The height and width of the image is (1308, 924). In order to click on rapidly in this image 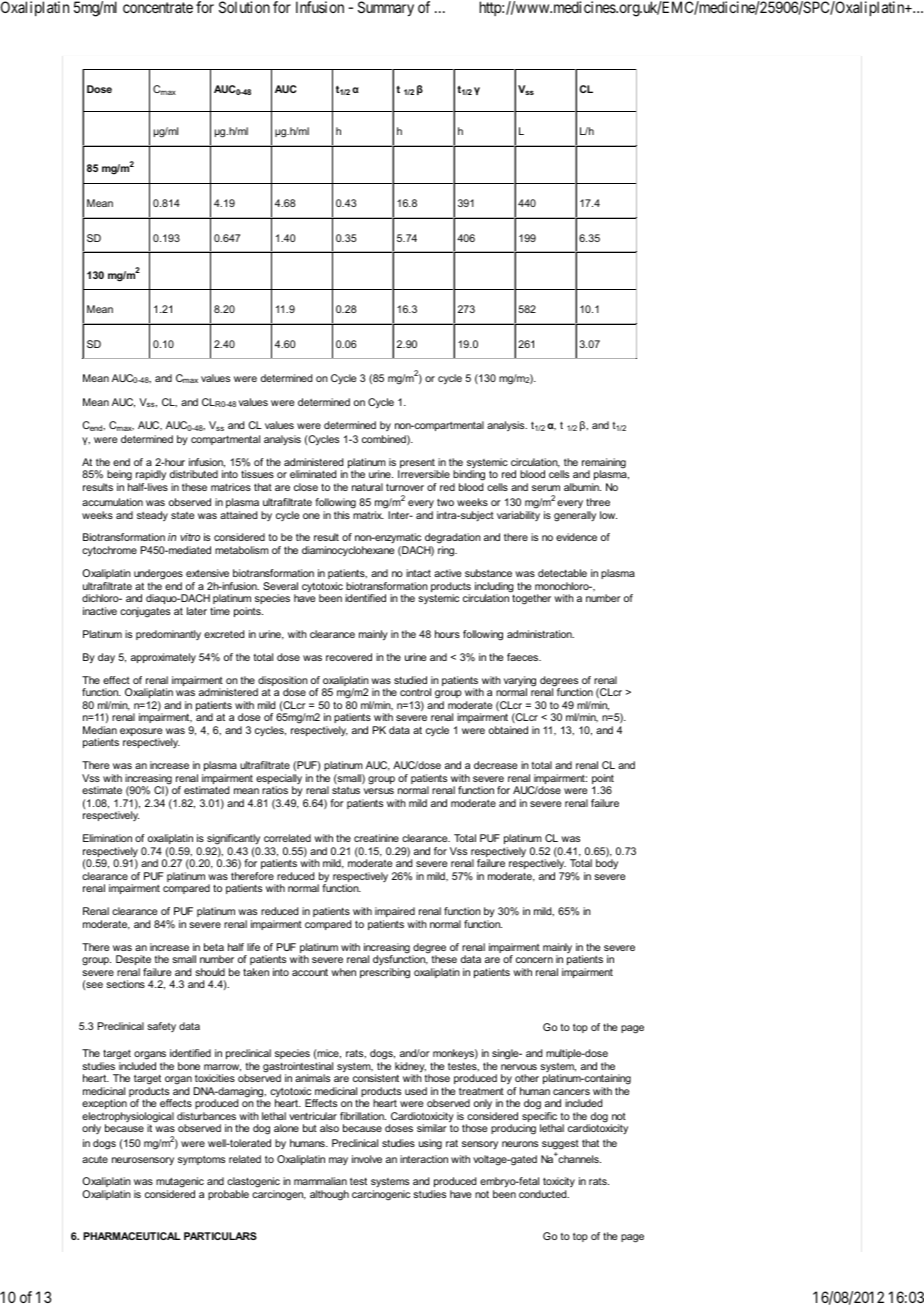, I will do `click(151, 477)`.
